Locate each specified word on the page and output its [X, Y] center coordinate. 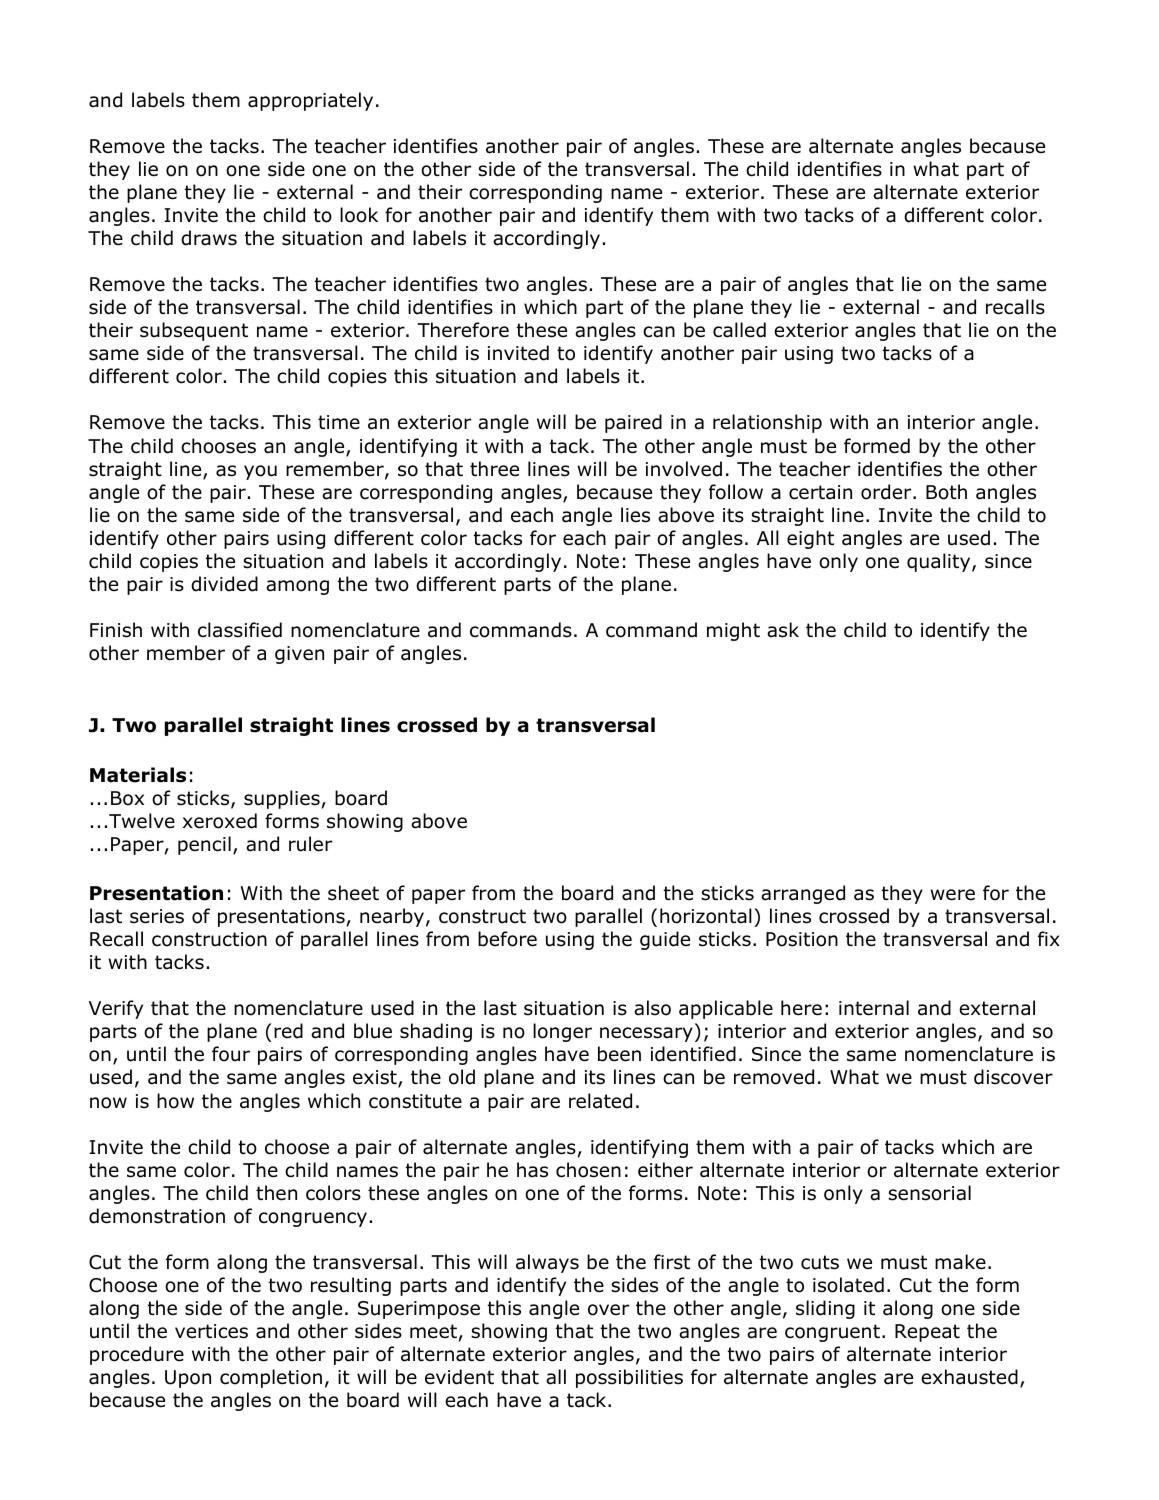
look [359, 215]
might [733, 631]
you [260, 472]
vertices [211, 1331]
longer [562, 1032]
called [739, 330]
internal [874, 1008]
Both [946, 492]
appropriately [310, 101]
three [494, 469]
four [231, 1054]
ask [783, 630]
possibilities [629, 1378]
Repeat [927, 1333]
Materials [138, 775]
